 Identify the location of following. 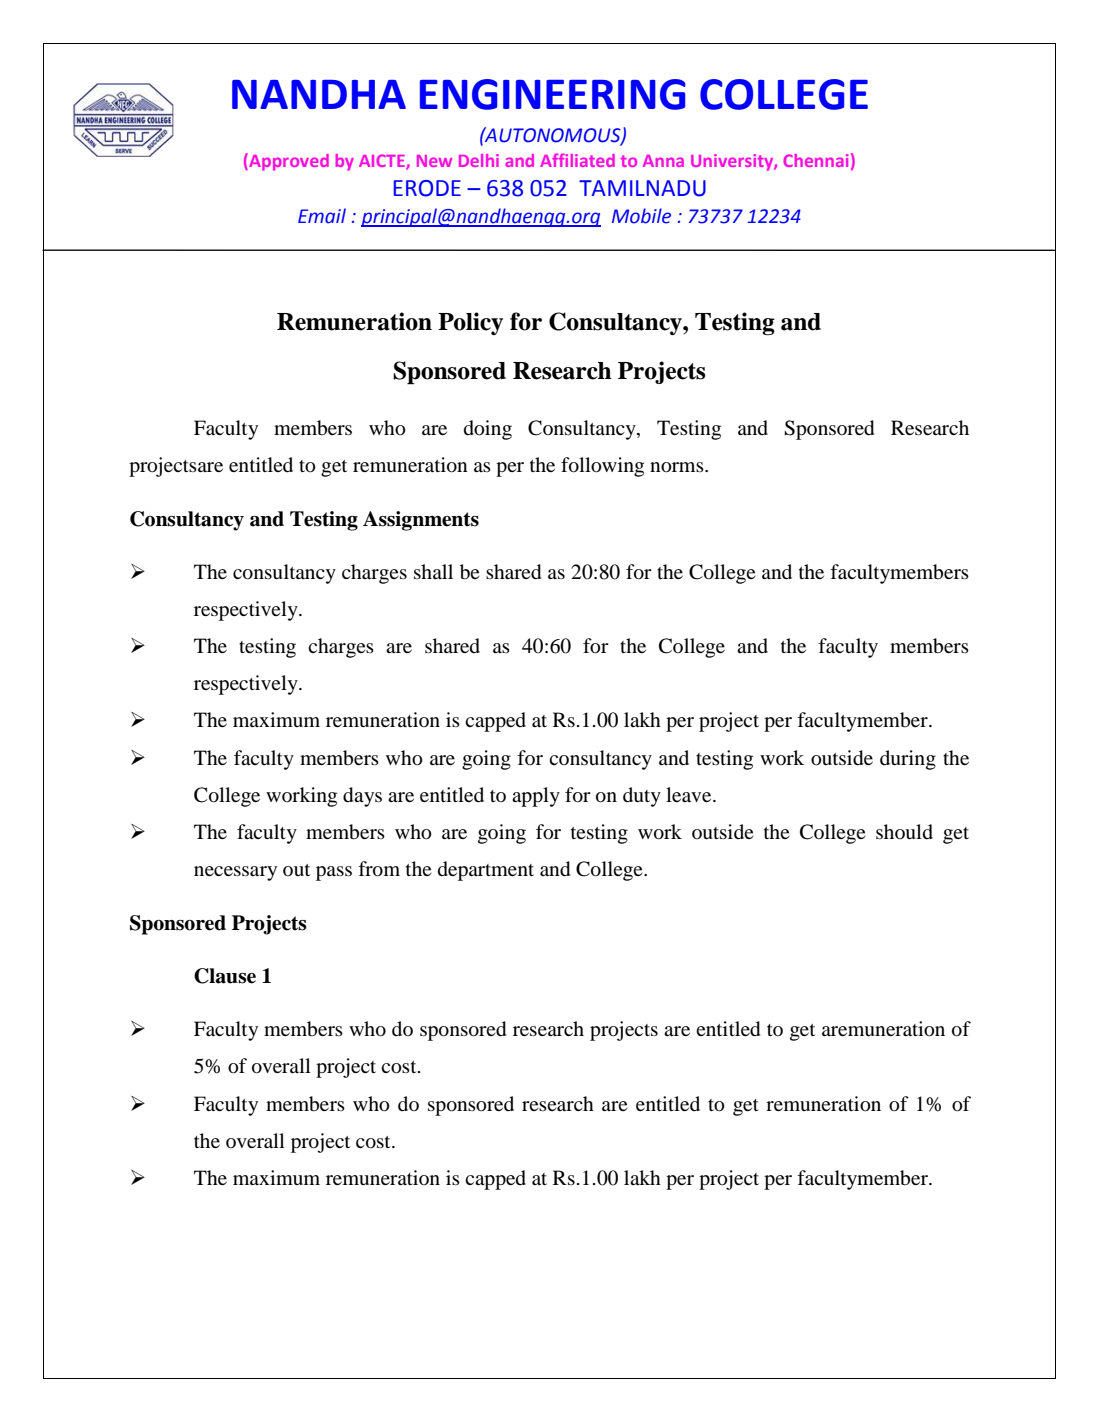
(602, 467).
